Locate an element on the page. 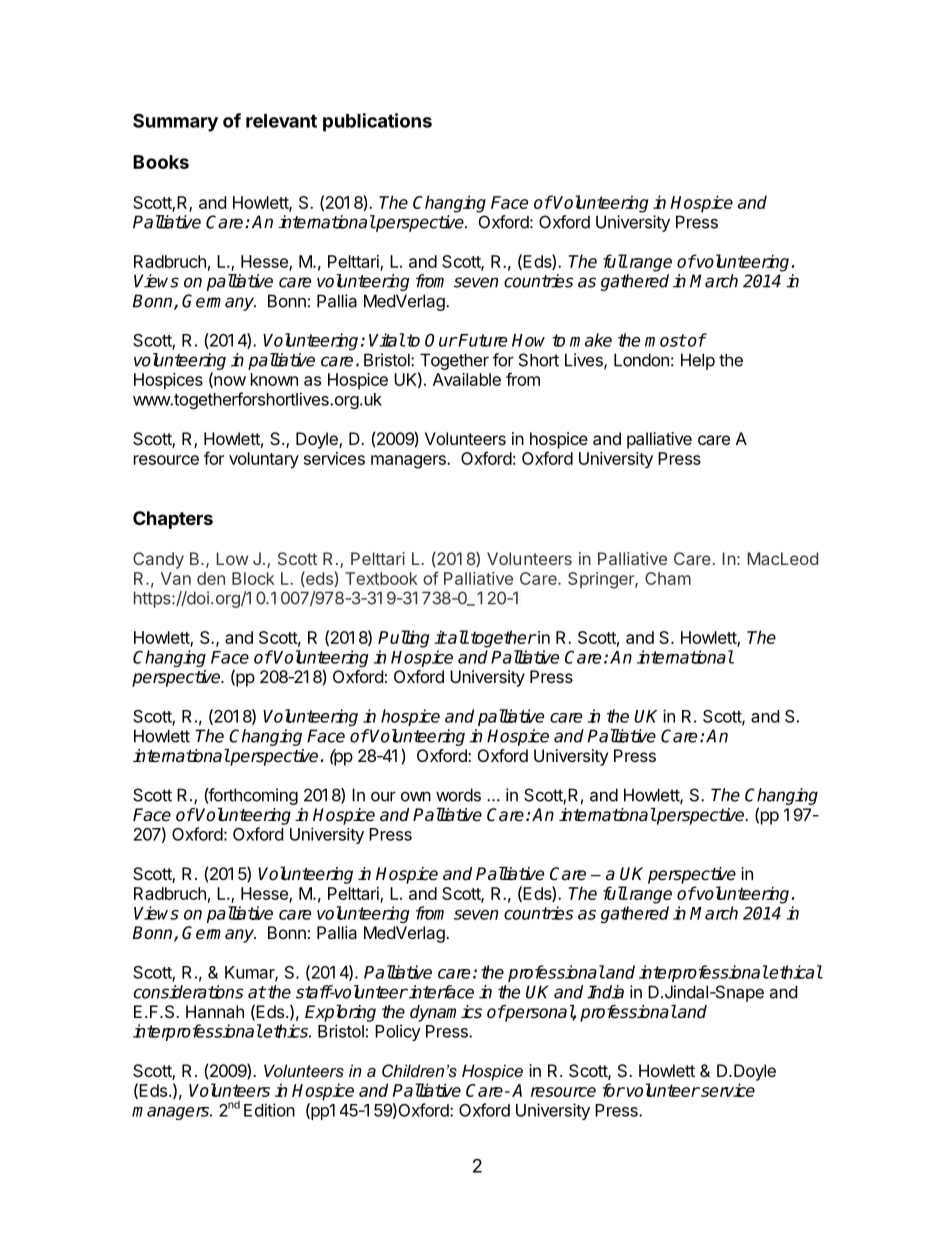 The height and width of the page is (1233, 952). Policy is located at coordinates (398, 1032).
